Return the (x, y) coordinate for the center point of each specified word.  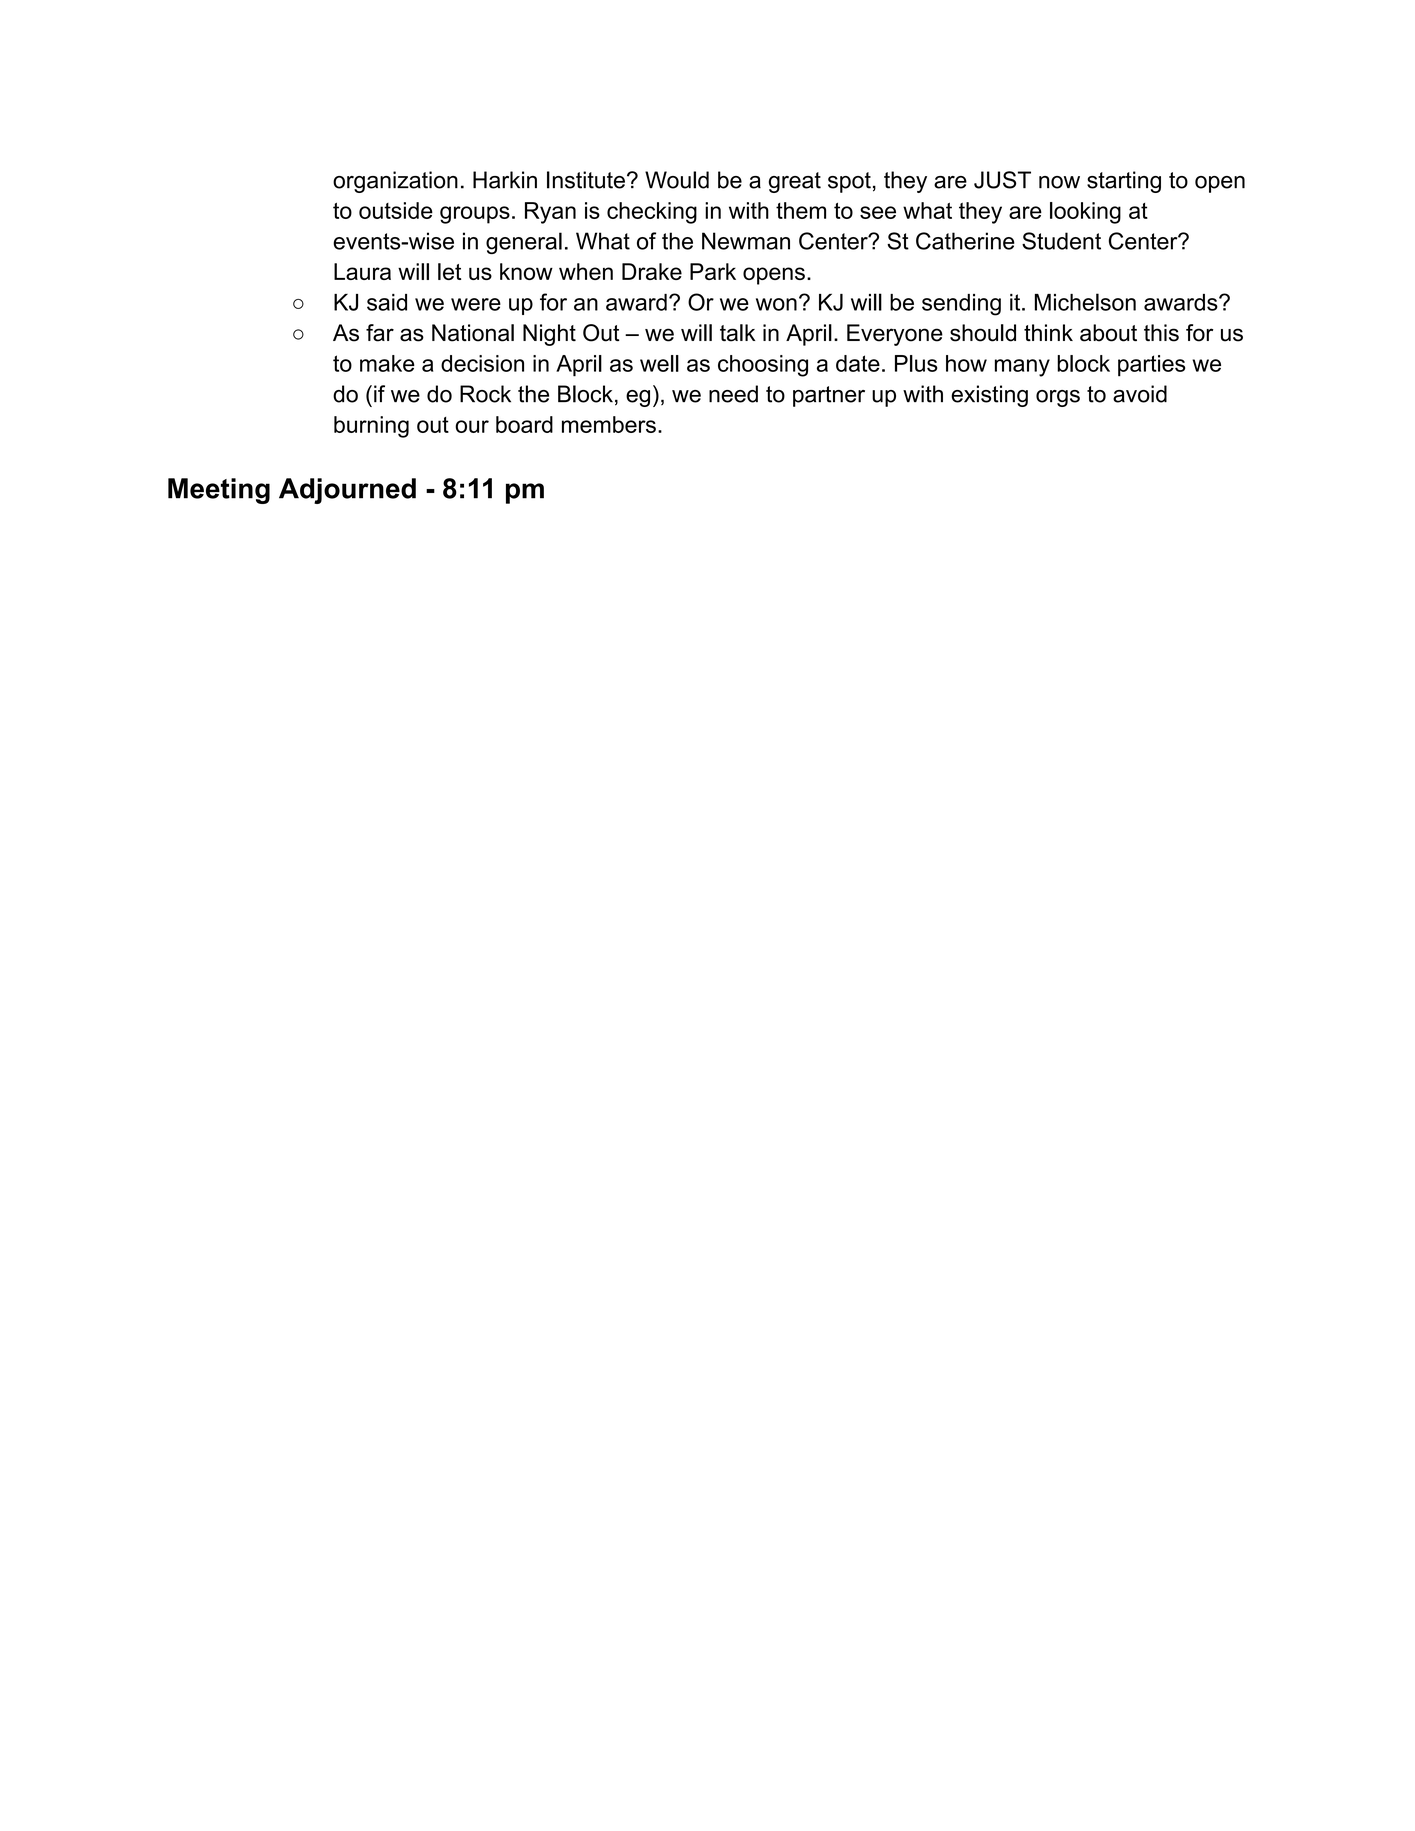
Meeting (219, 491)
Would (677, 180)
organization (395, 182)
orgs (1058, 398)
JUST (1002, 180)
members (609, 424)
